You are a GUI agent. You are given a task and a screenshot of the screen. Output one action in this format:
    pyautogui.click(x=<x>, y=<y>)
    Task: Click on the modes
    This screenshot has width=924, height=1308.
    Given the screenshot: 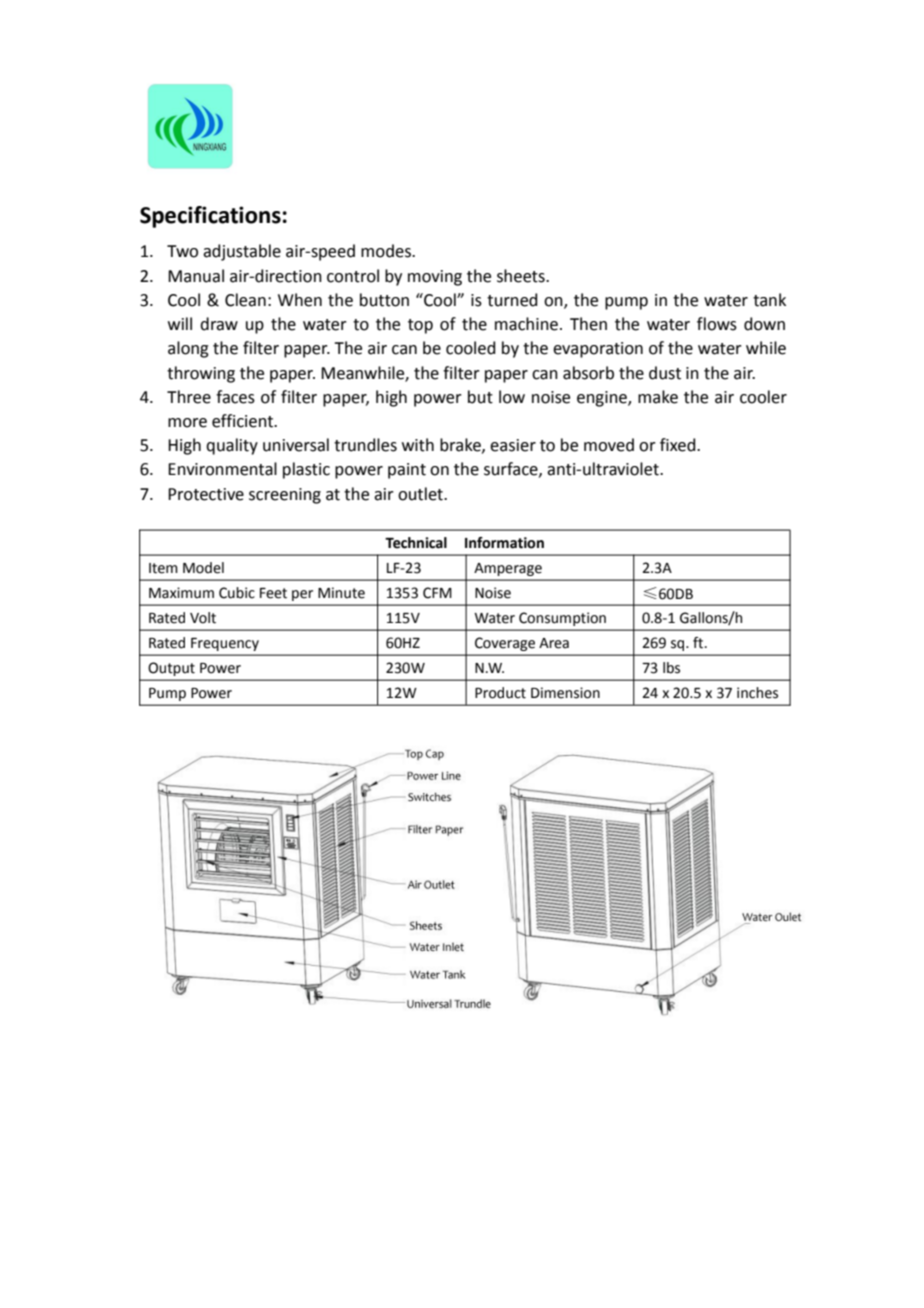 What is the action you would take?
    pyautogui.click(x=387, y=251)
